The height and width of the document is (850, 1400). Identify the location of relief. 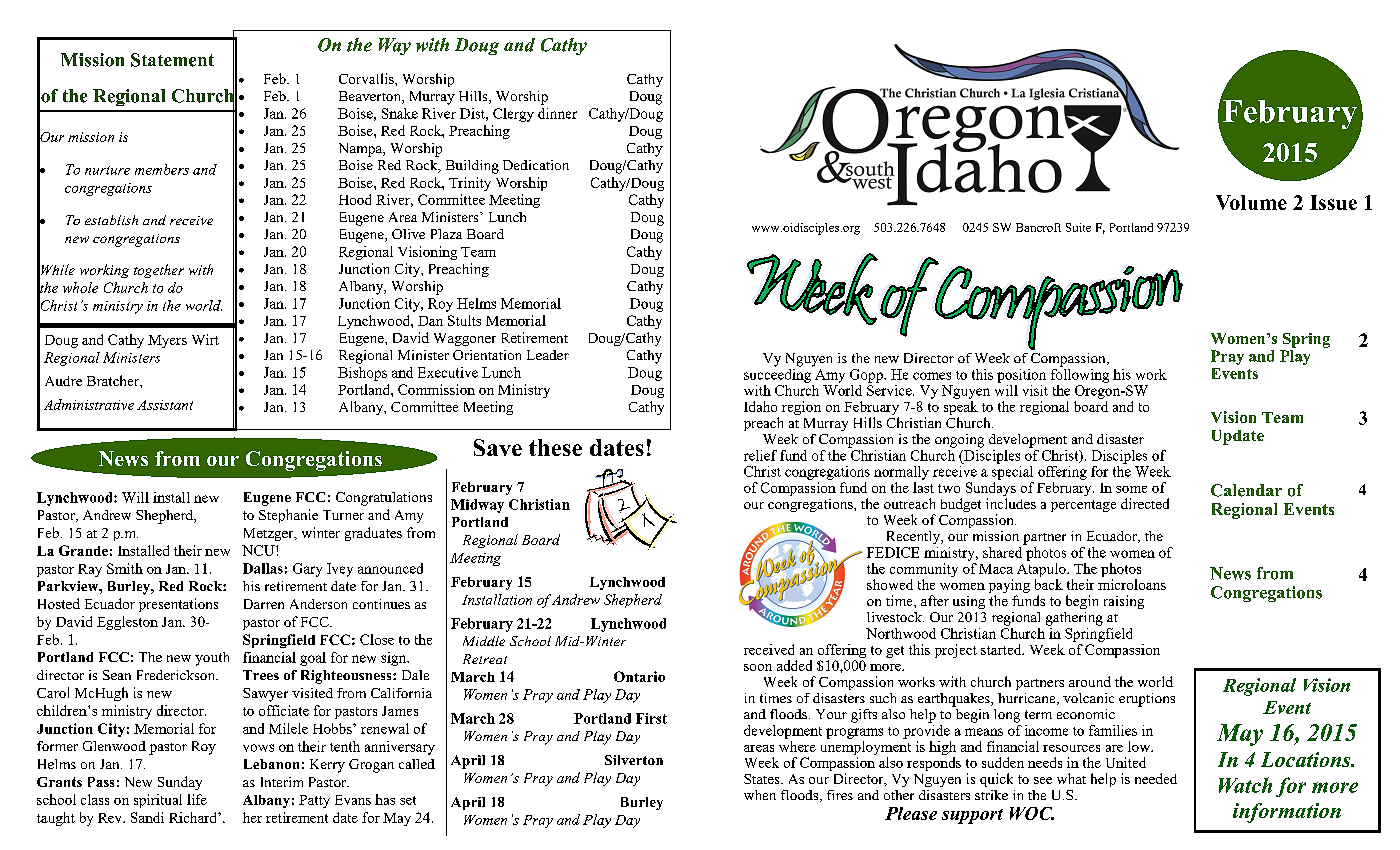
(760, 455).
